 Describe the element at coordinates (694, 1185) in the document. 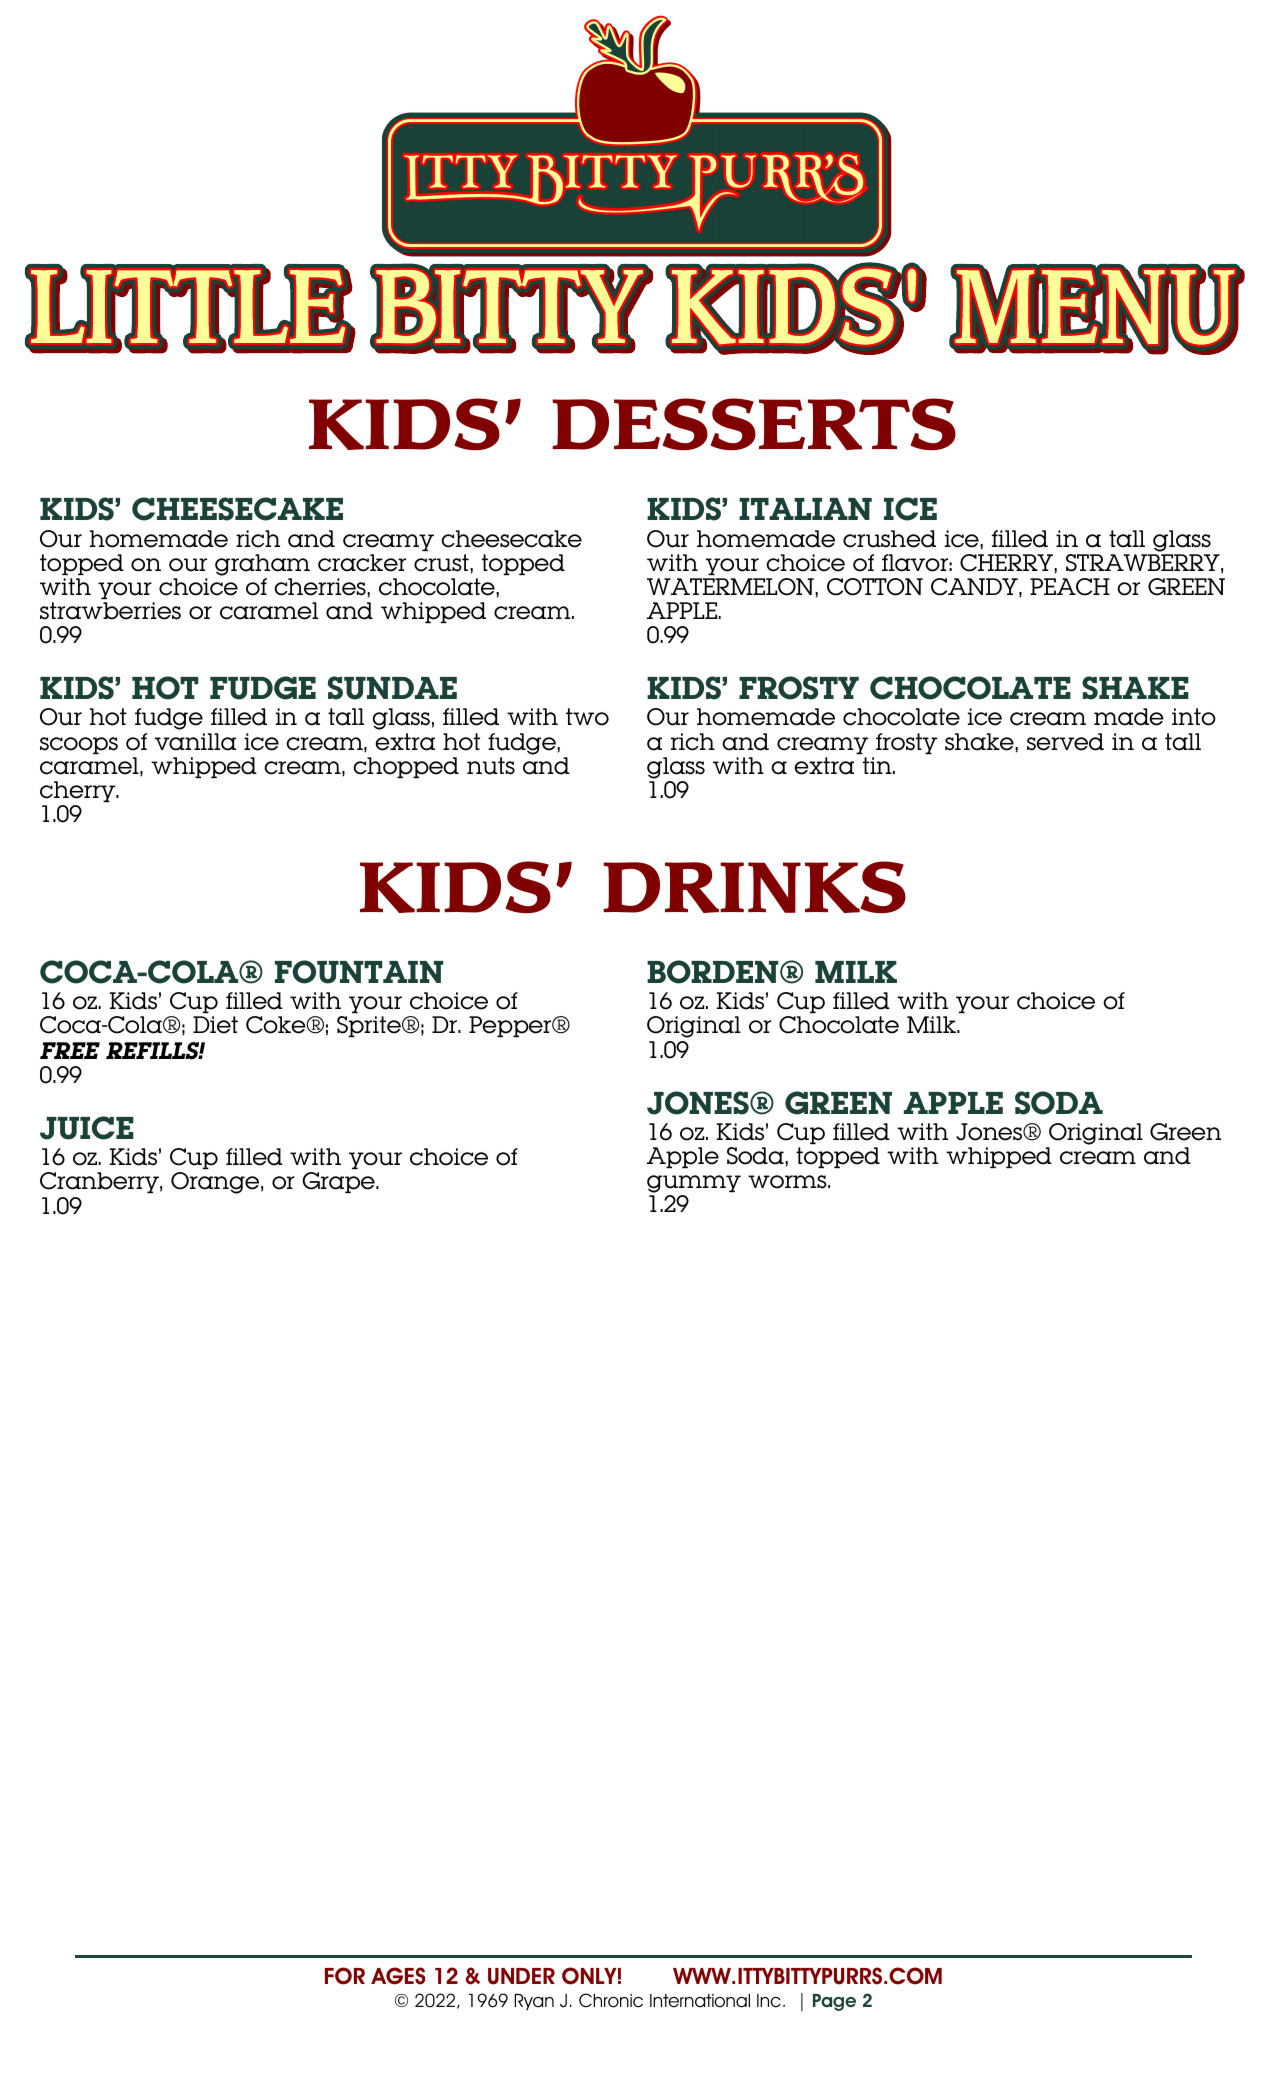

I see `gummy` at that location.
